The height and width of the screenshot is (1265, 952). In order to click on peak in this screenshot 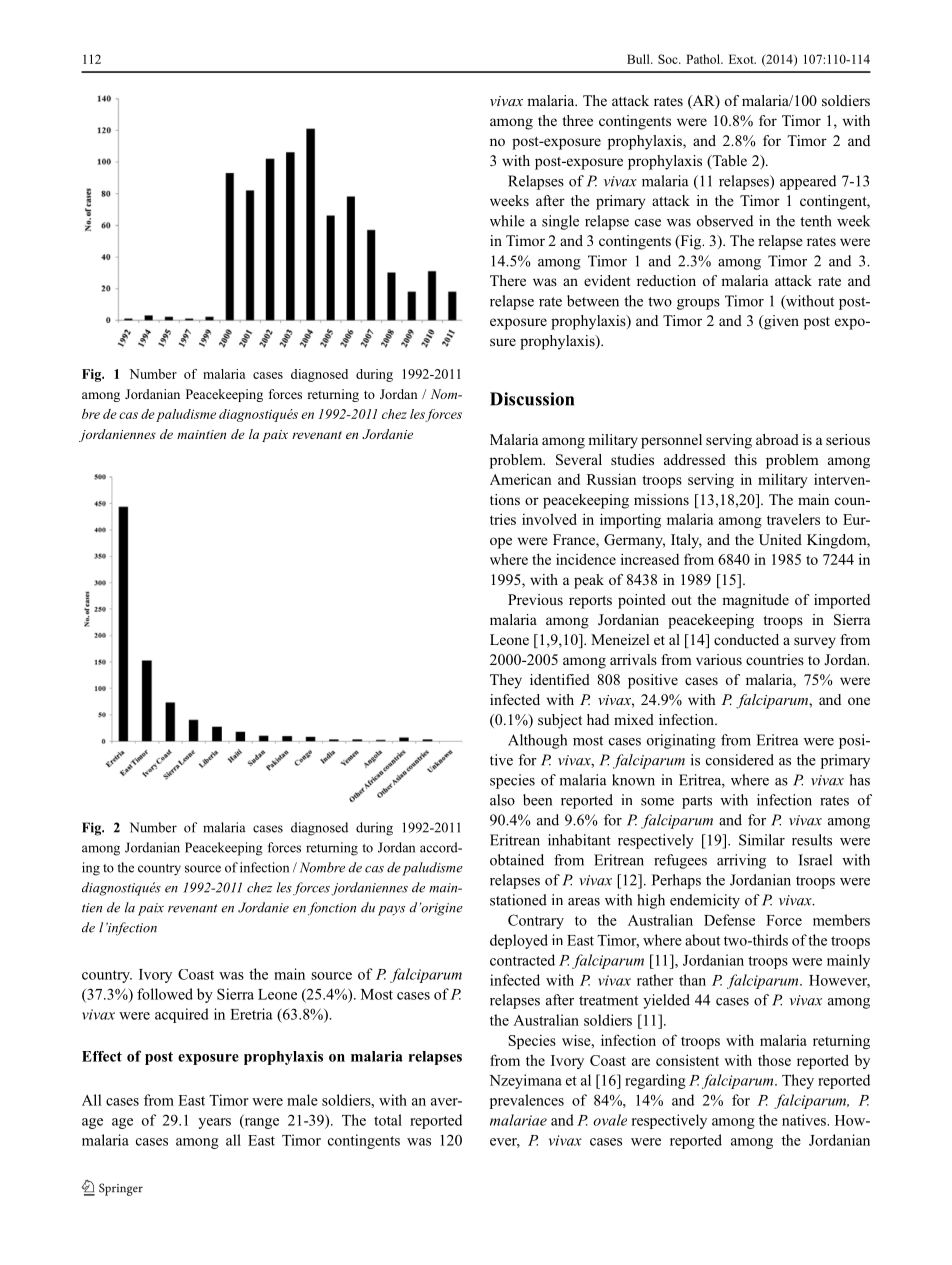, I will do `click(589, 581)`.
